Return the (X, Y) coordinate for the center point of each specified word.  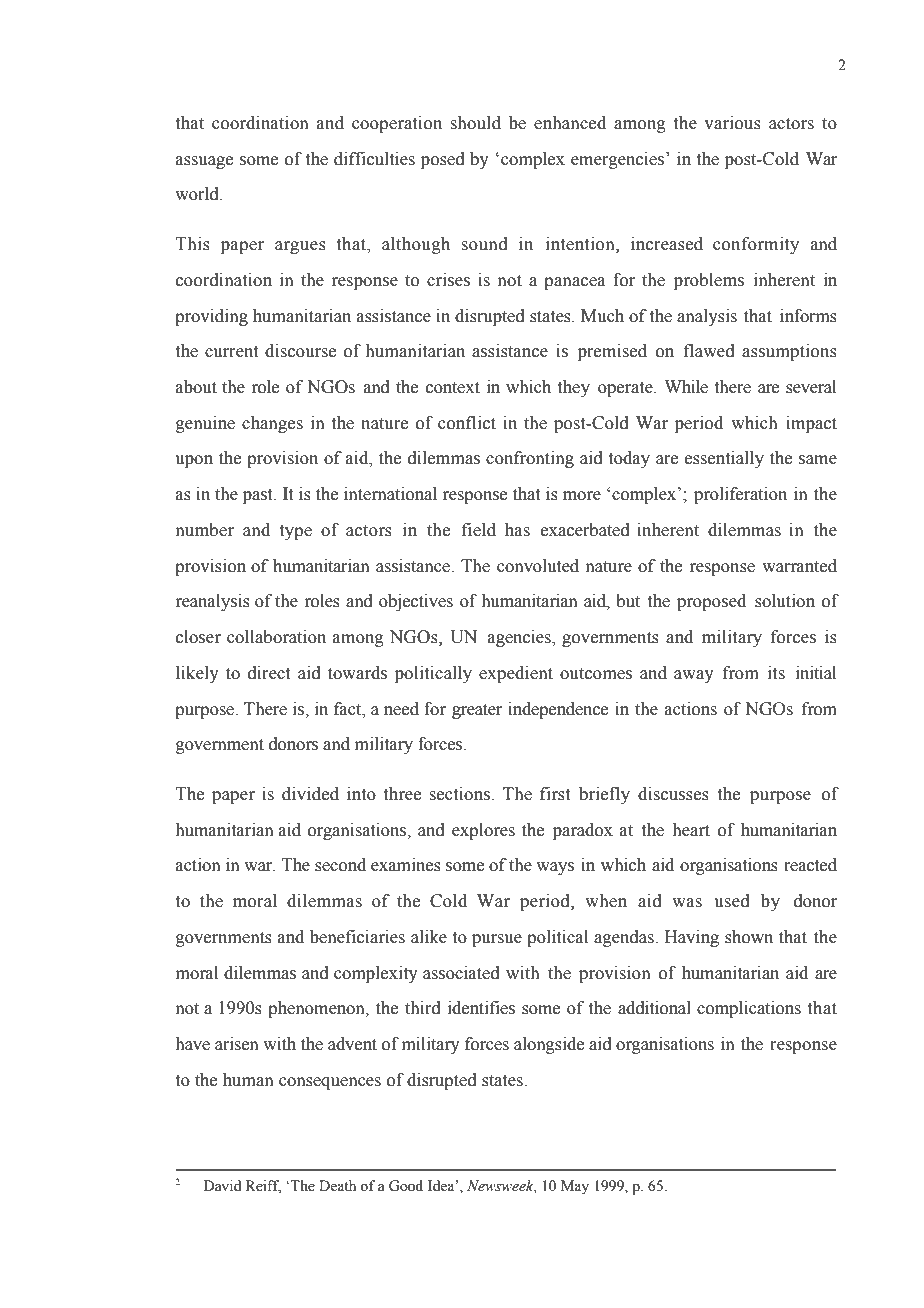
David (222, 1185)
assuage (204, 162)
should (475, 123)
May (575, 1187)
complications (749, 1009)
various (732, 123)
